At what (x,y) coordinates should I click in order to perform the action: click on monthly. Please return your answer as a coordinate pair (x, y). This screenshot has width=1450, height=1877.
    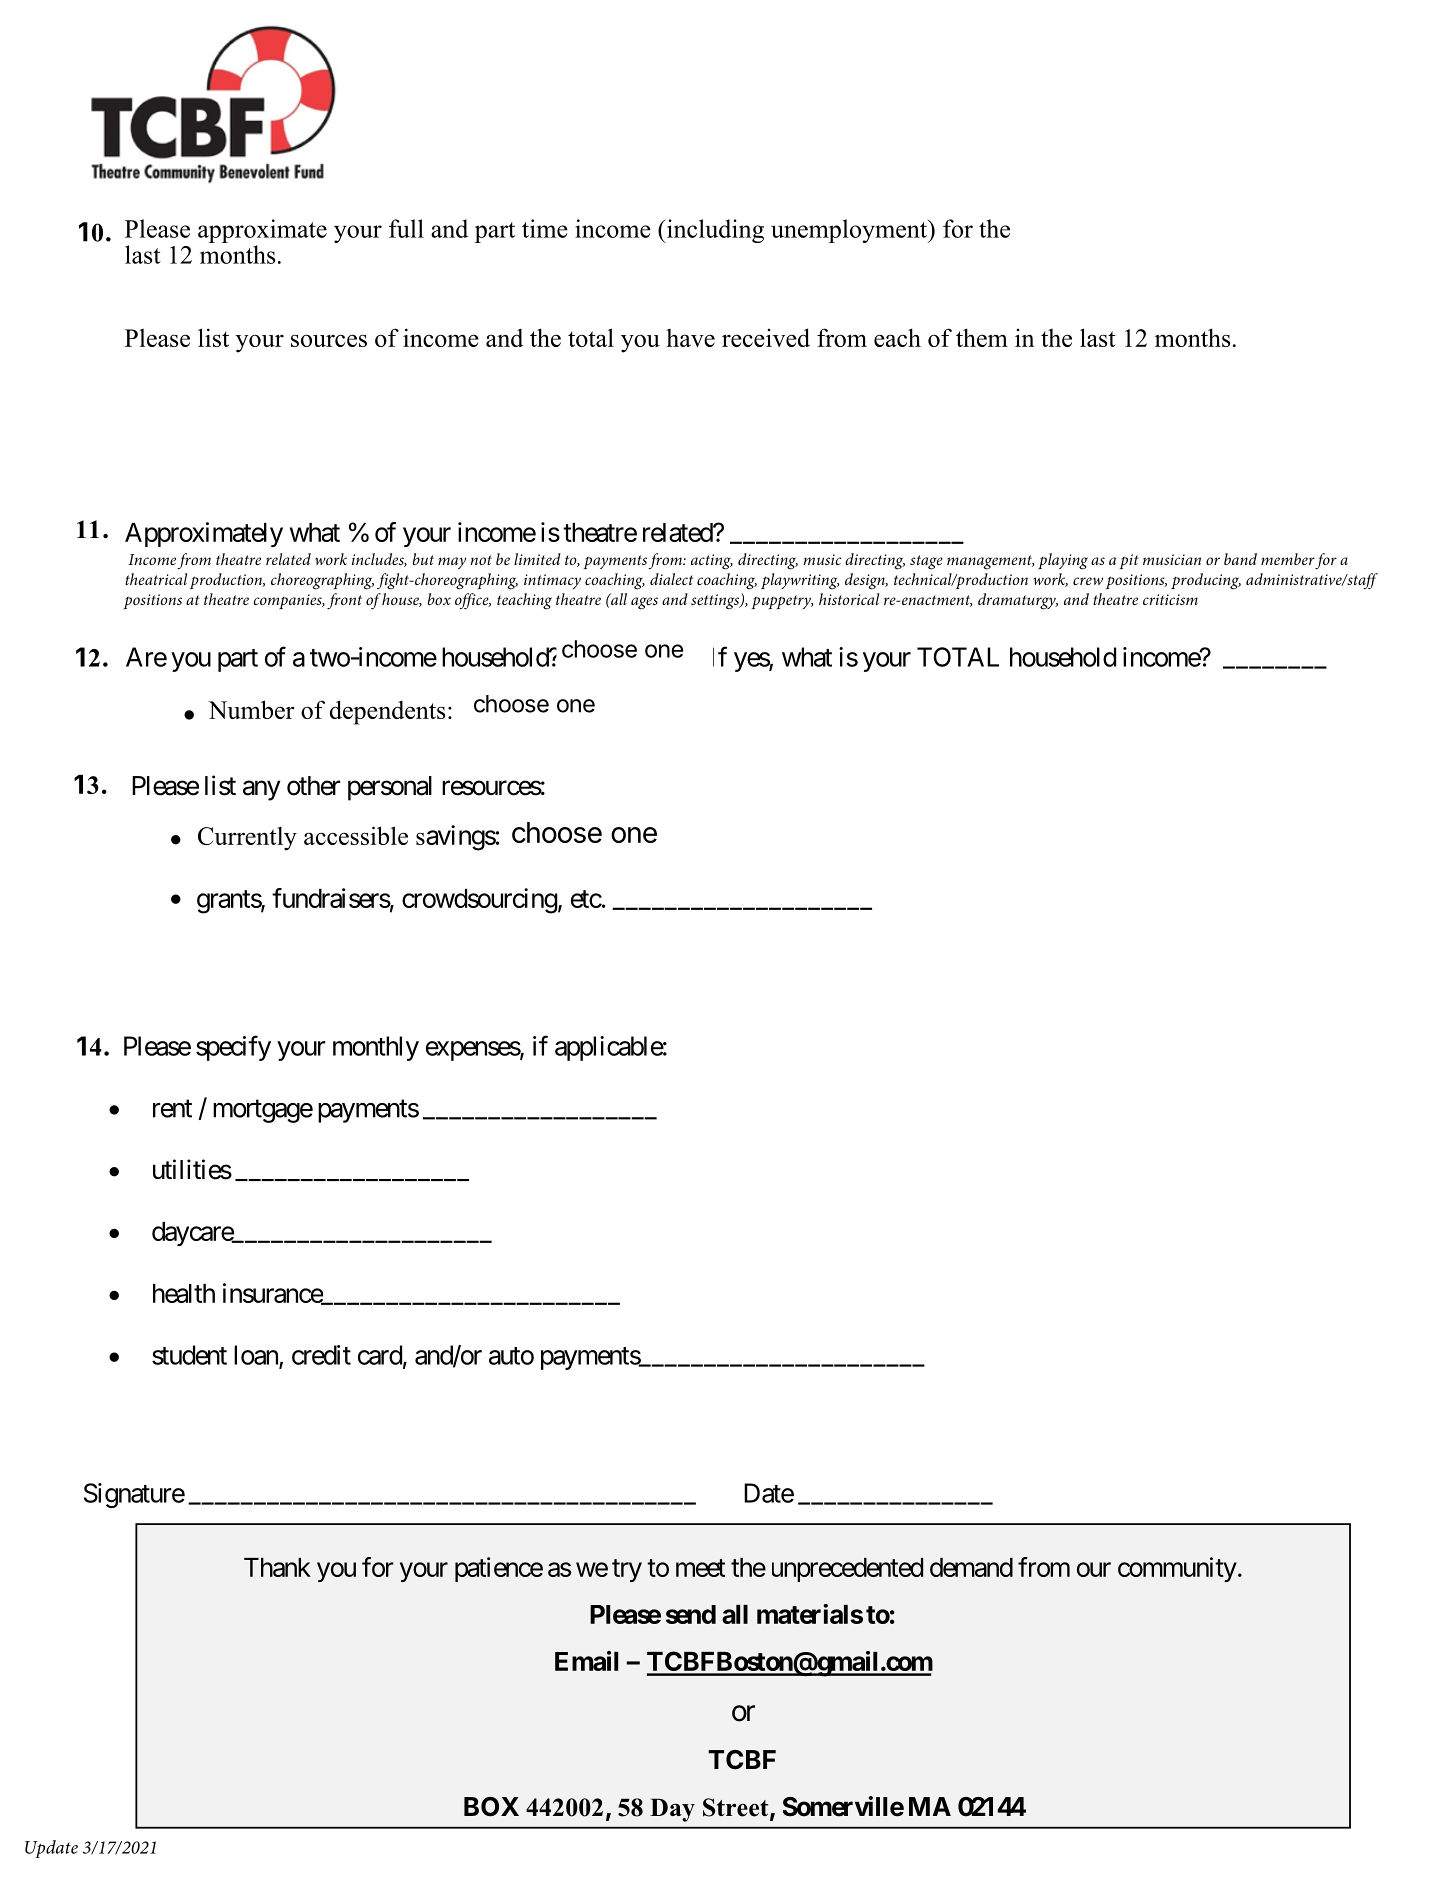
    Looking at the image, I should click on (376, 1048).
